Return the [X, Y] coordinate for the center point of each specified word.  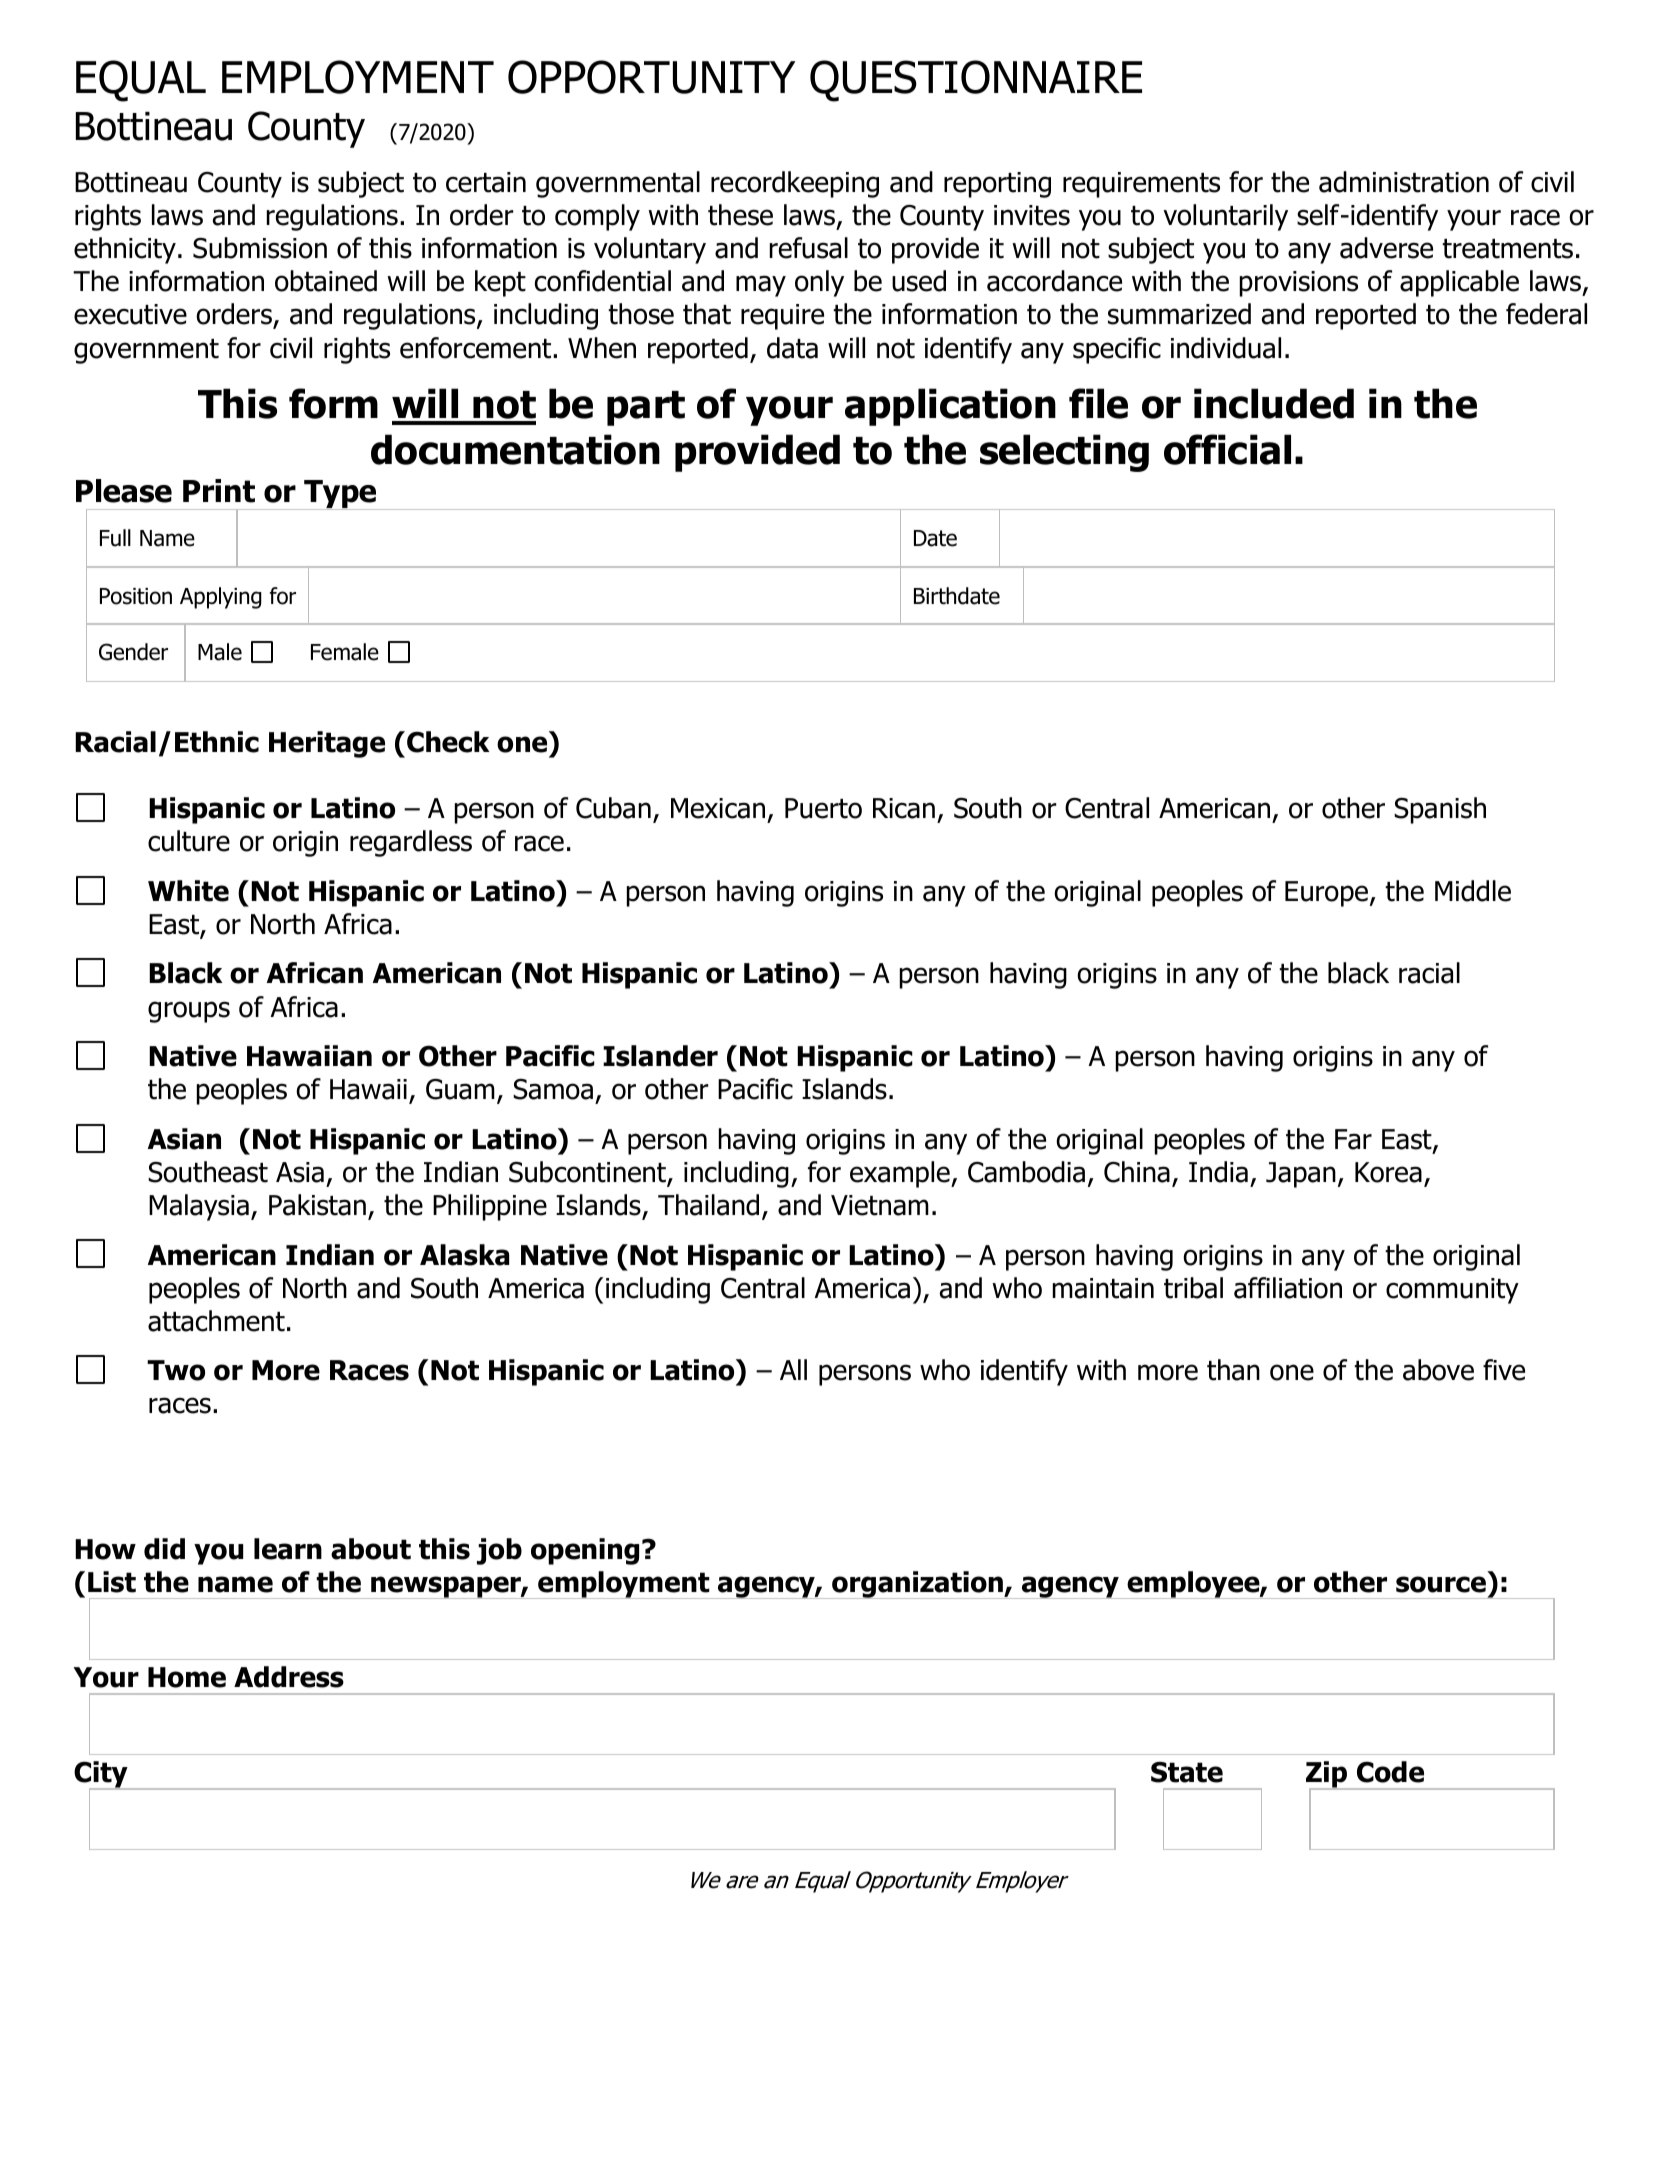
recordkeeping [795, 184]
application [950, 407]
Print [219, 491]
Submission [260, 248]
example [901, 1174]
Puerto [823, 808]
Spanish [1440, 810]
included [1274, 403]
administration [1404, 182]
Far [1353, 1139]
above [1438, 1370]
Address [289, 1677]
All [793, 1369]
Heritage [327, 744]
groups [189, 1012]
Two [176, 1370]
